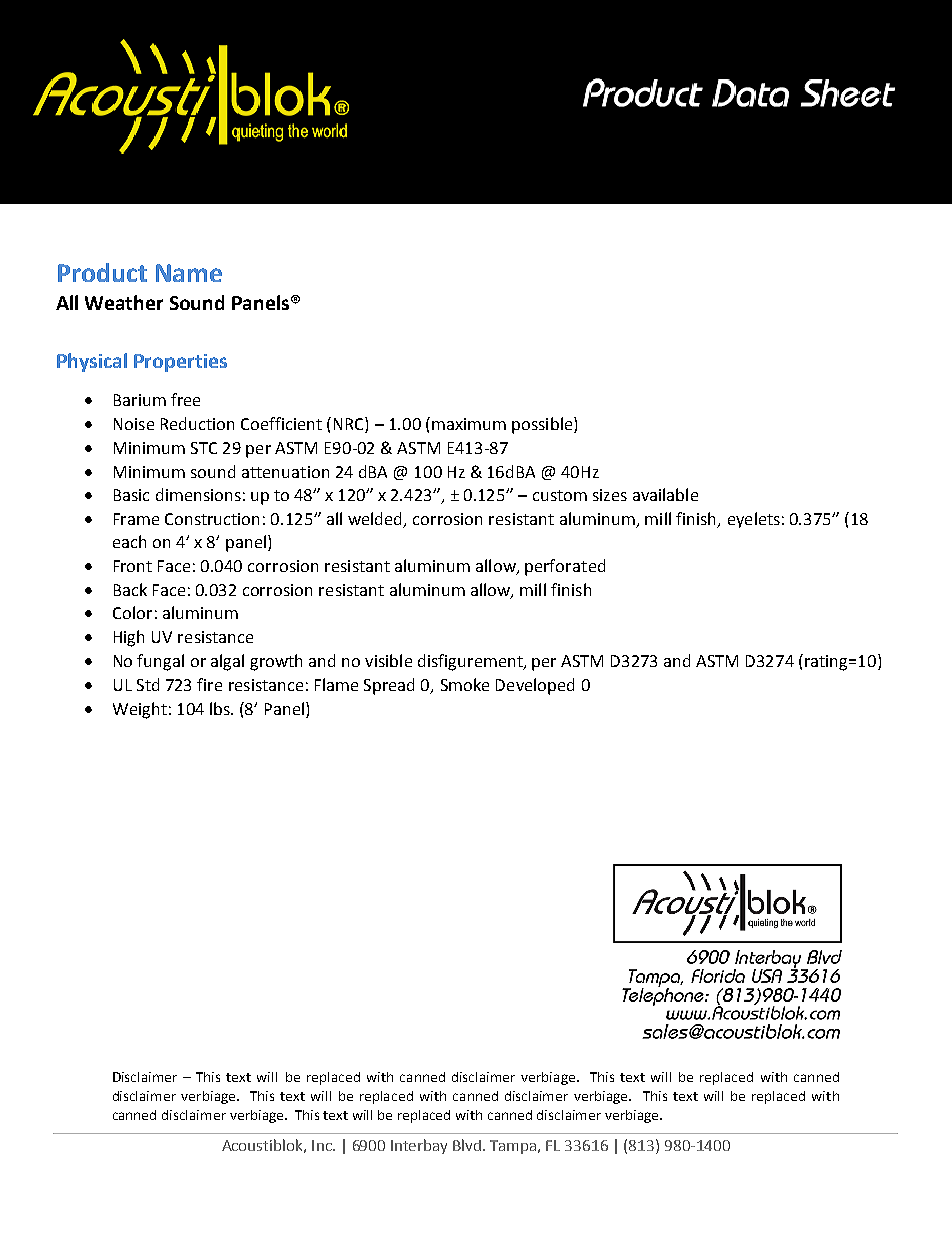  What do you see at coordinates (535, 686) in the document?
I see `Developed` at bounding box center [535, 686].
